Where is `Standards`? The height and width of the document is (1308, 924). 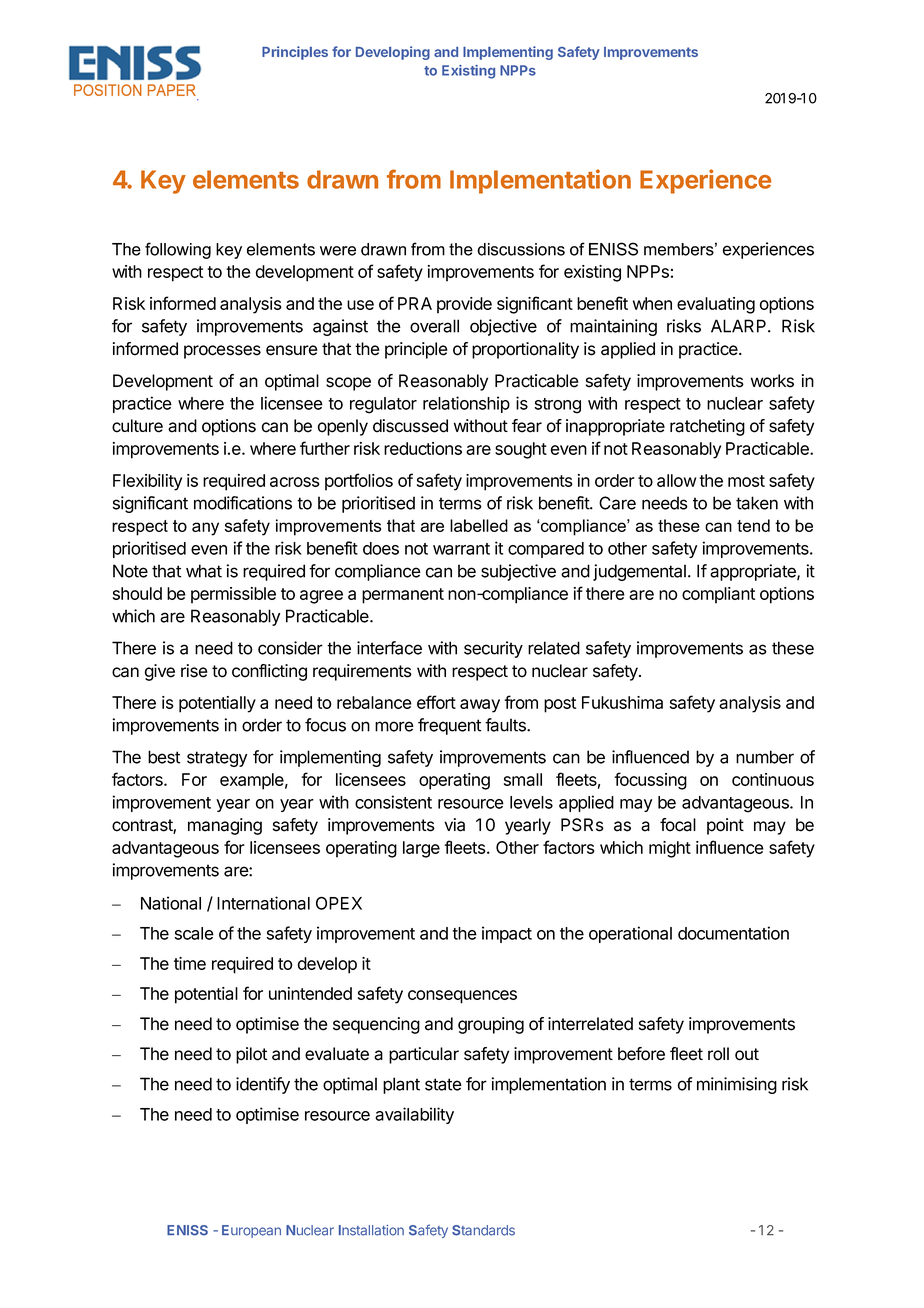
Standards is located at coordinates (483, 1230).
